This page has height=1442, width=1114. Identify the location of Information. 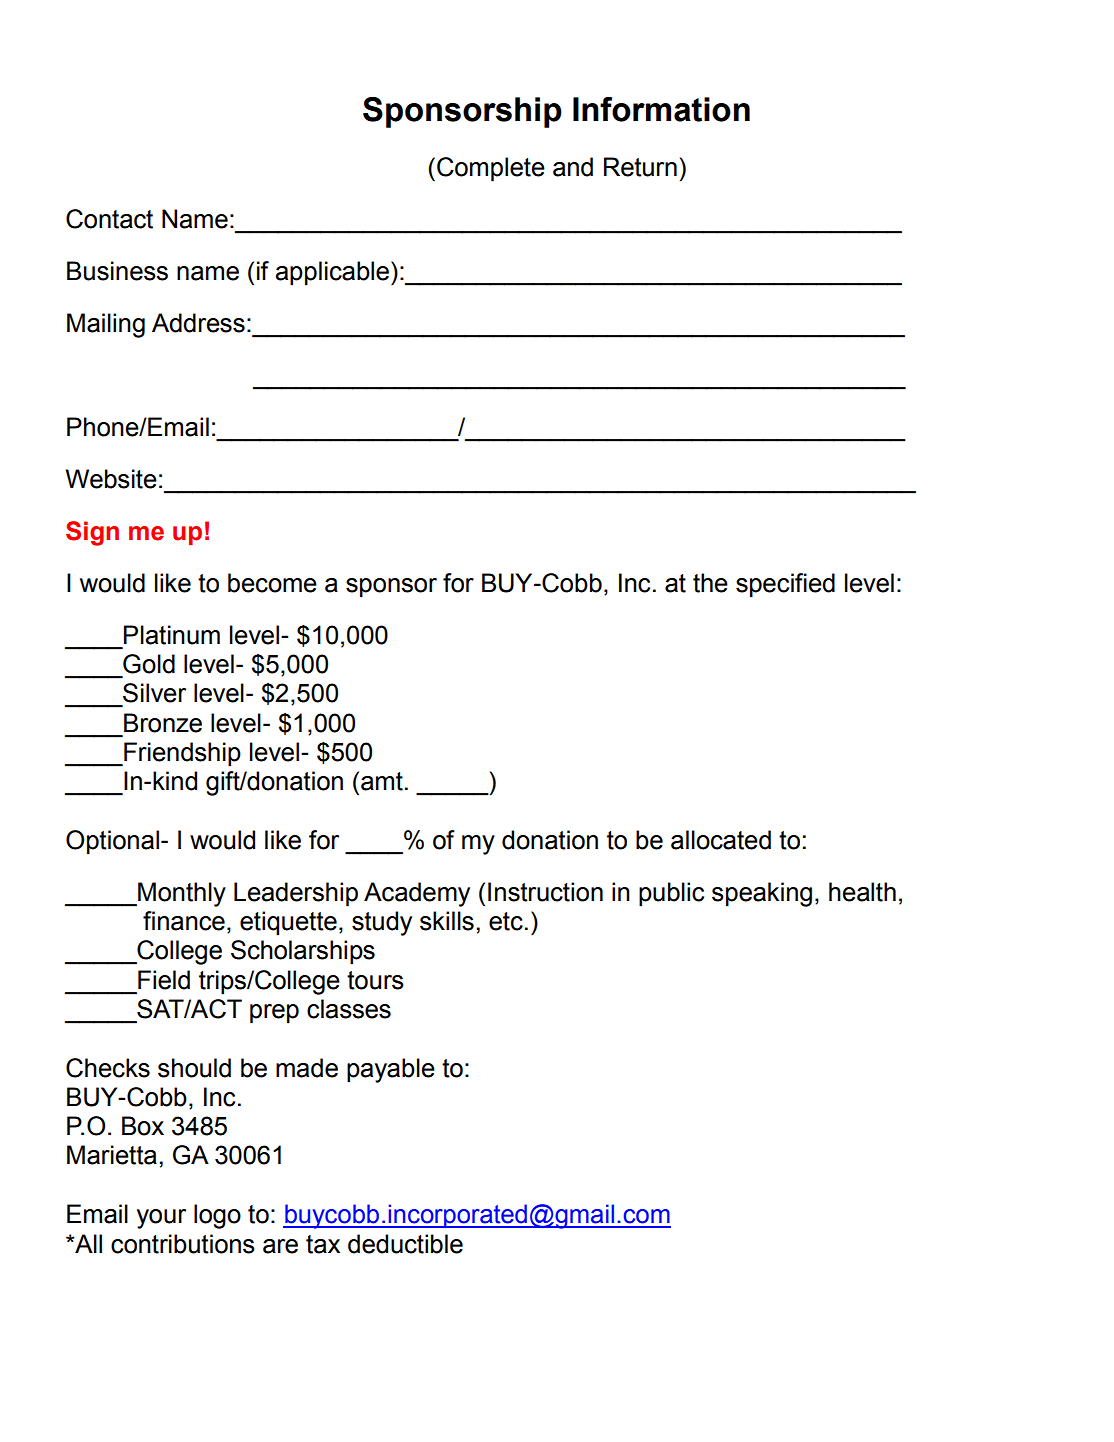
(661, 109).
